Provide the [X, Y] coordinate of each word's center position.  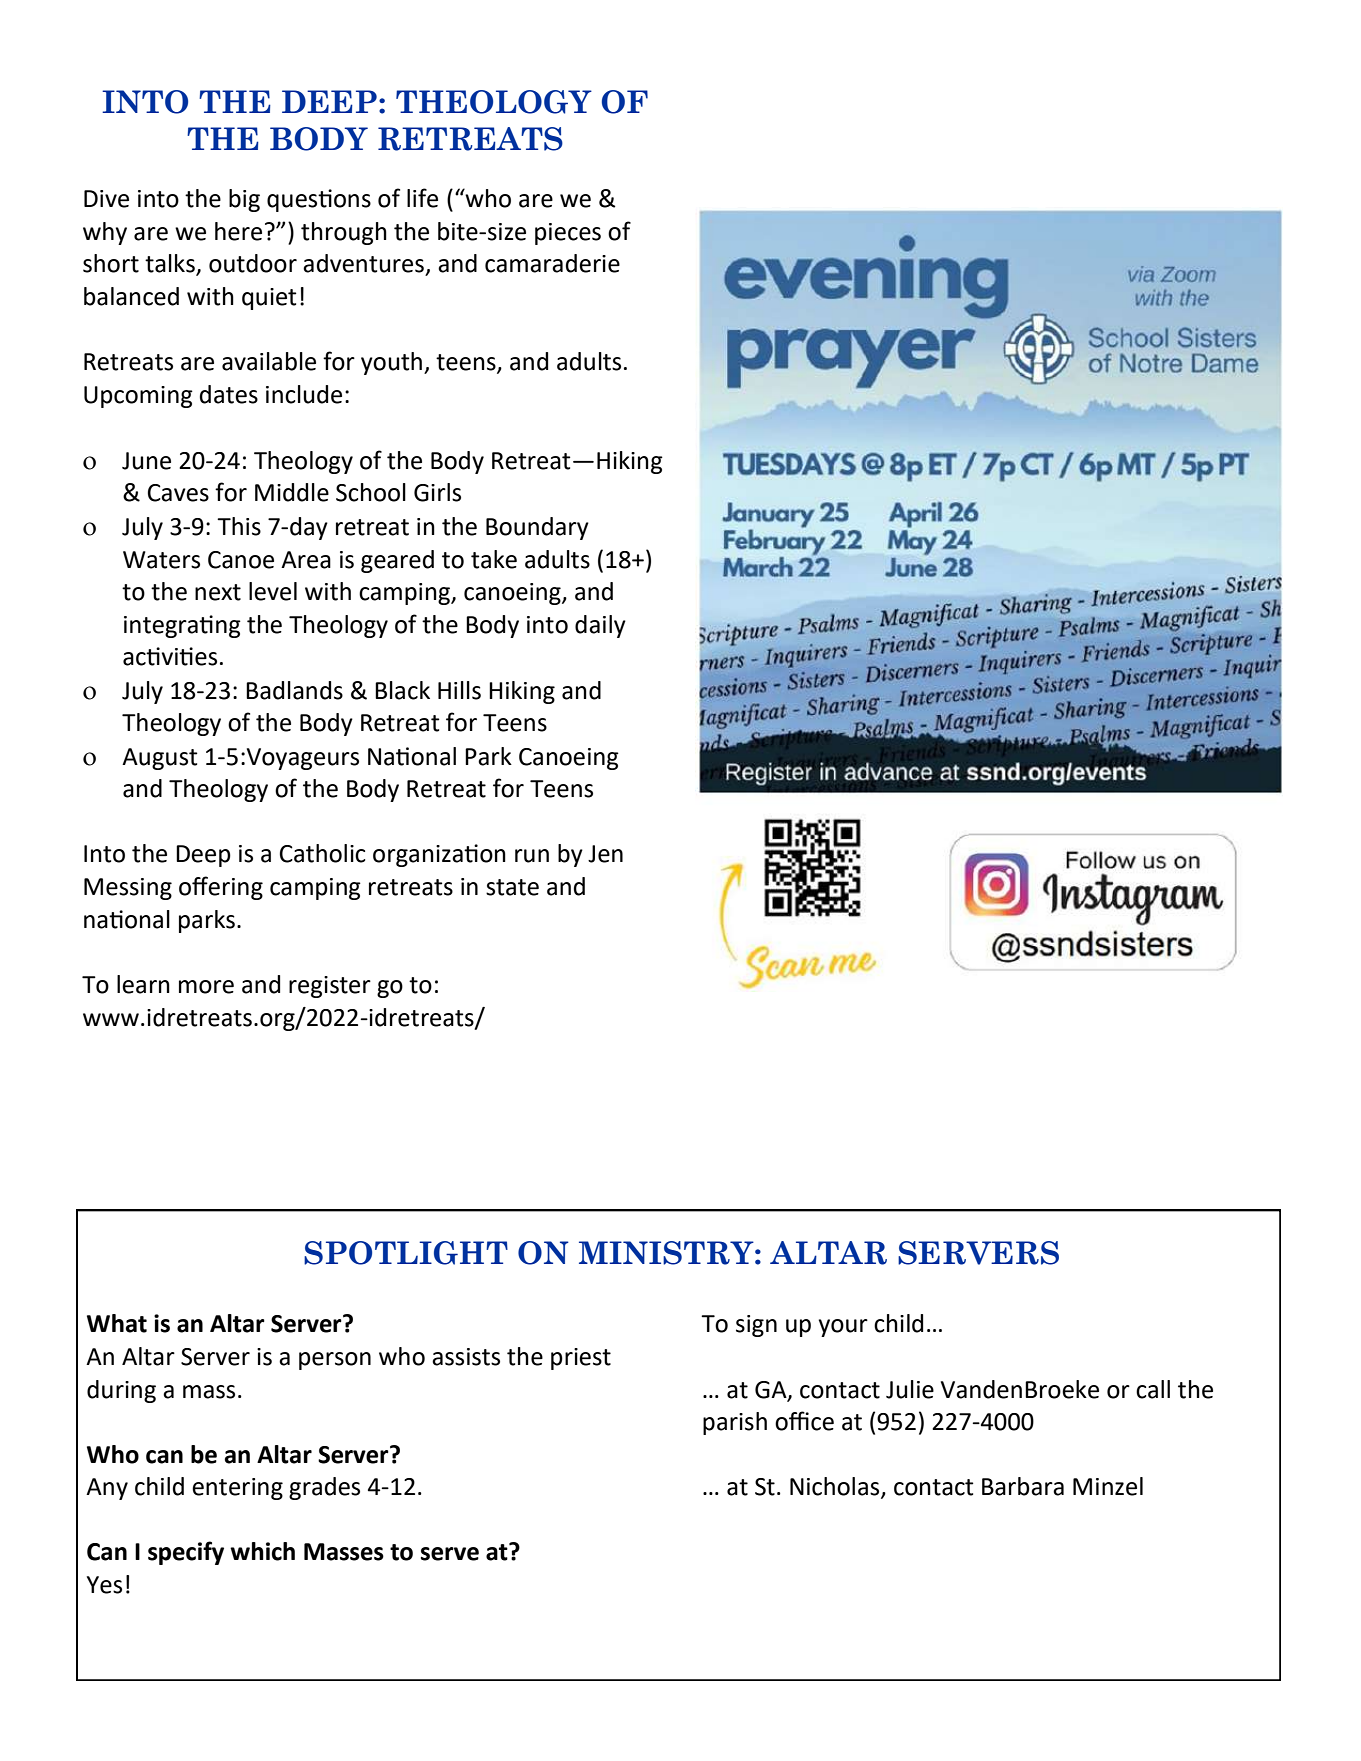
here [238, 231]
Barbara [1023, 1486]
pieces [568, 234]
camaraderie [552, 263]
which [262, 1551]
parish [735, 1423]
